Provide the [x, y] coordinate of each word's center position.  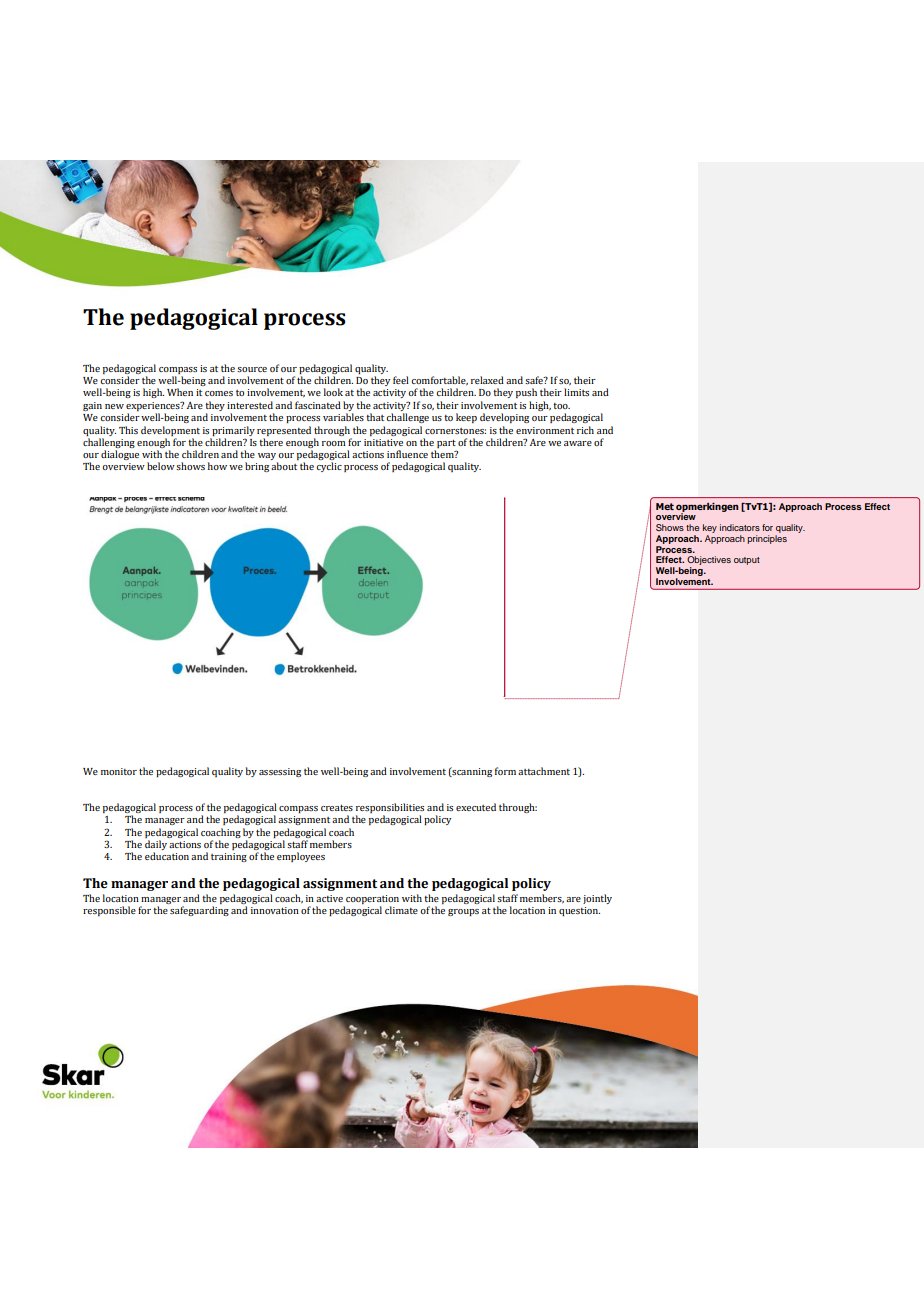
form [505, 771]
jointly [597, 899]
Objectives [709, 562]
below [161, 466]
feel [401, 380]
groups [463, 912]
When [180, 392]
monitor [119, 771]
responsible [109, 911]
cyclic [329, 467]
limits [576, 392]
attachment [544, 771]
